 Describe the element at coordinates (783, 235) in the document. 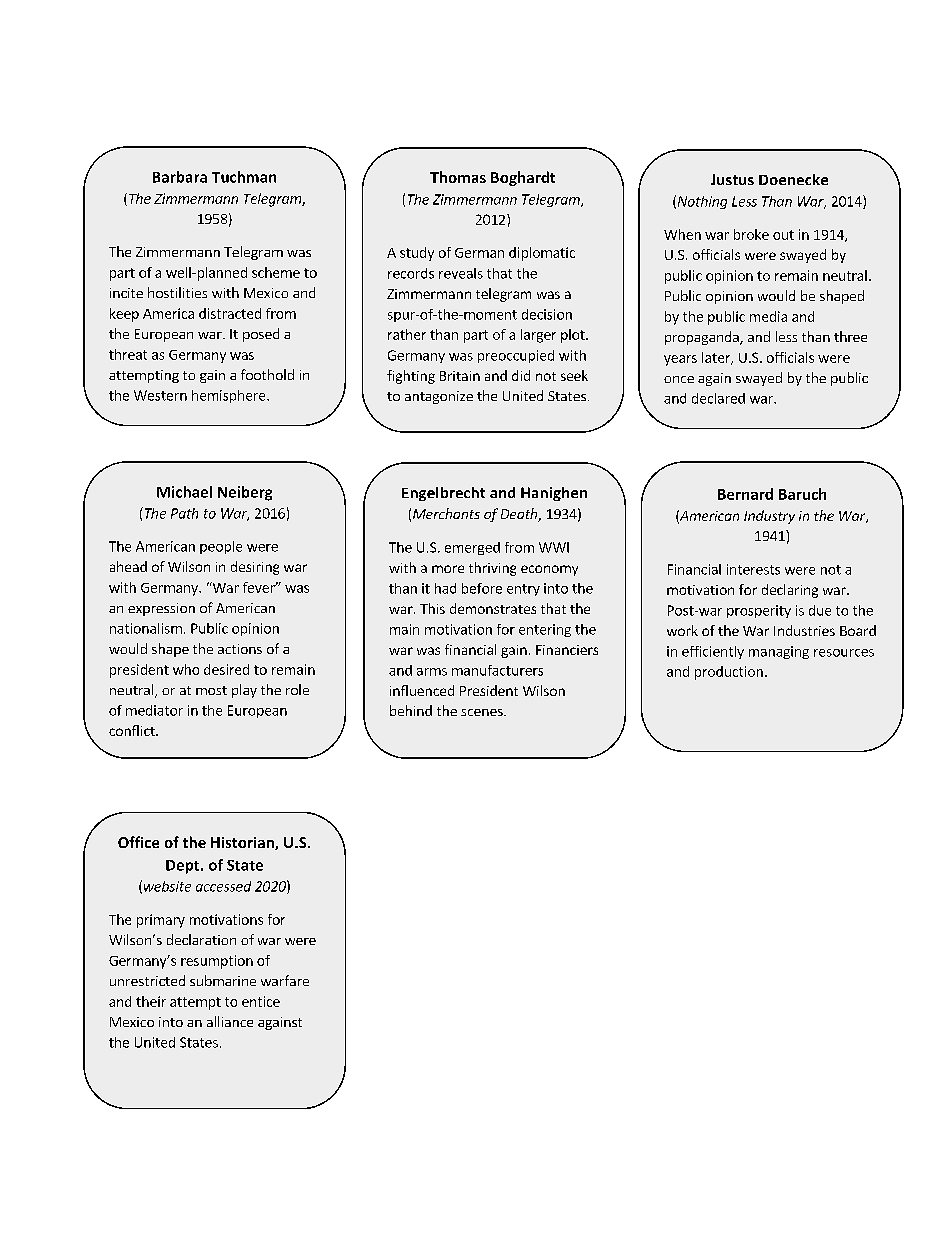

I see `out` at that location.
